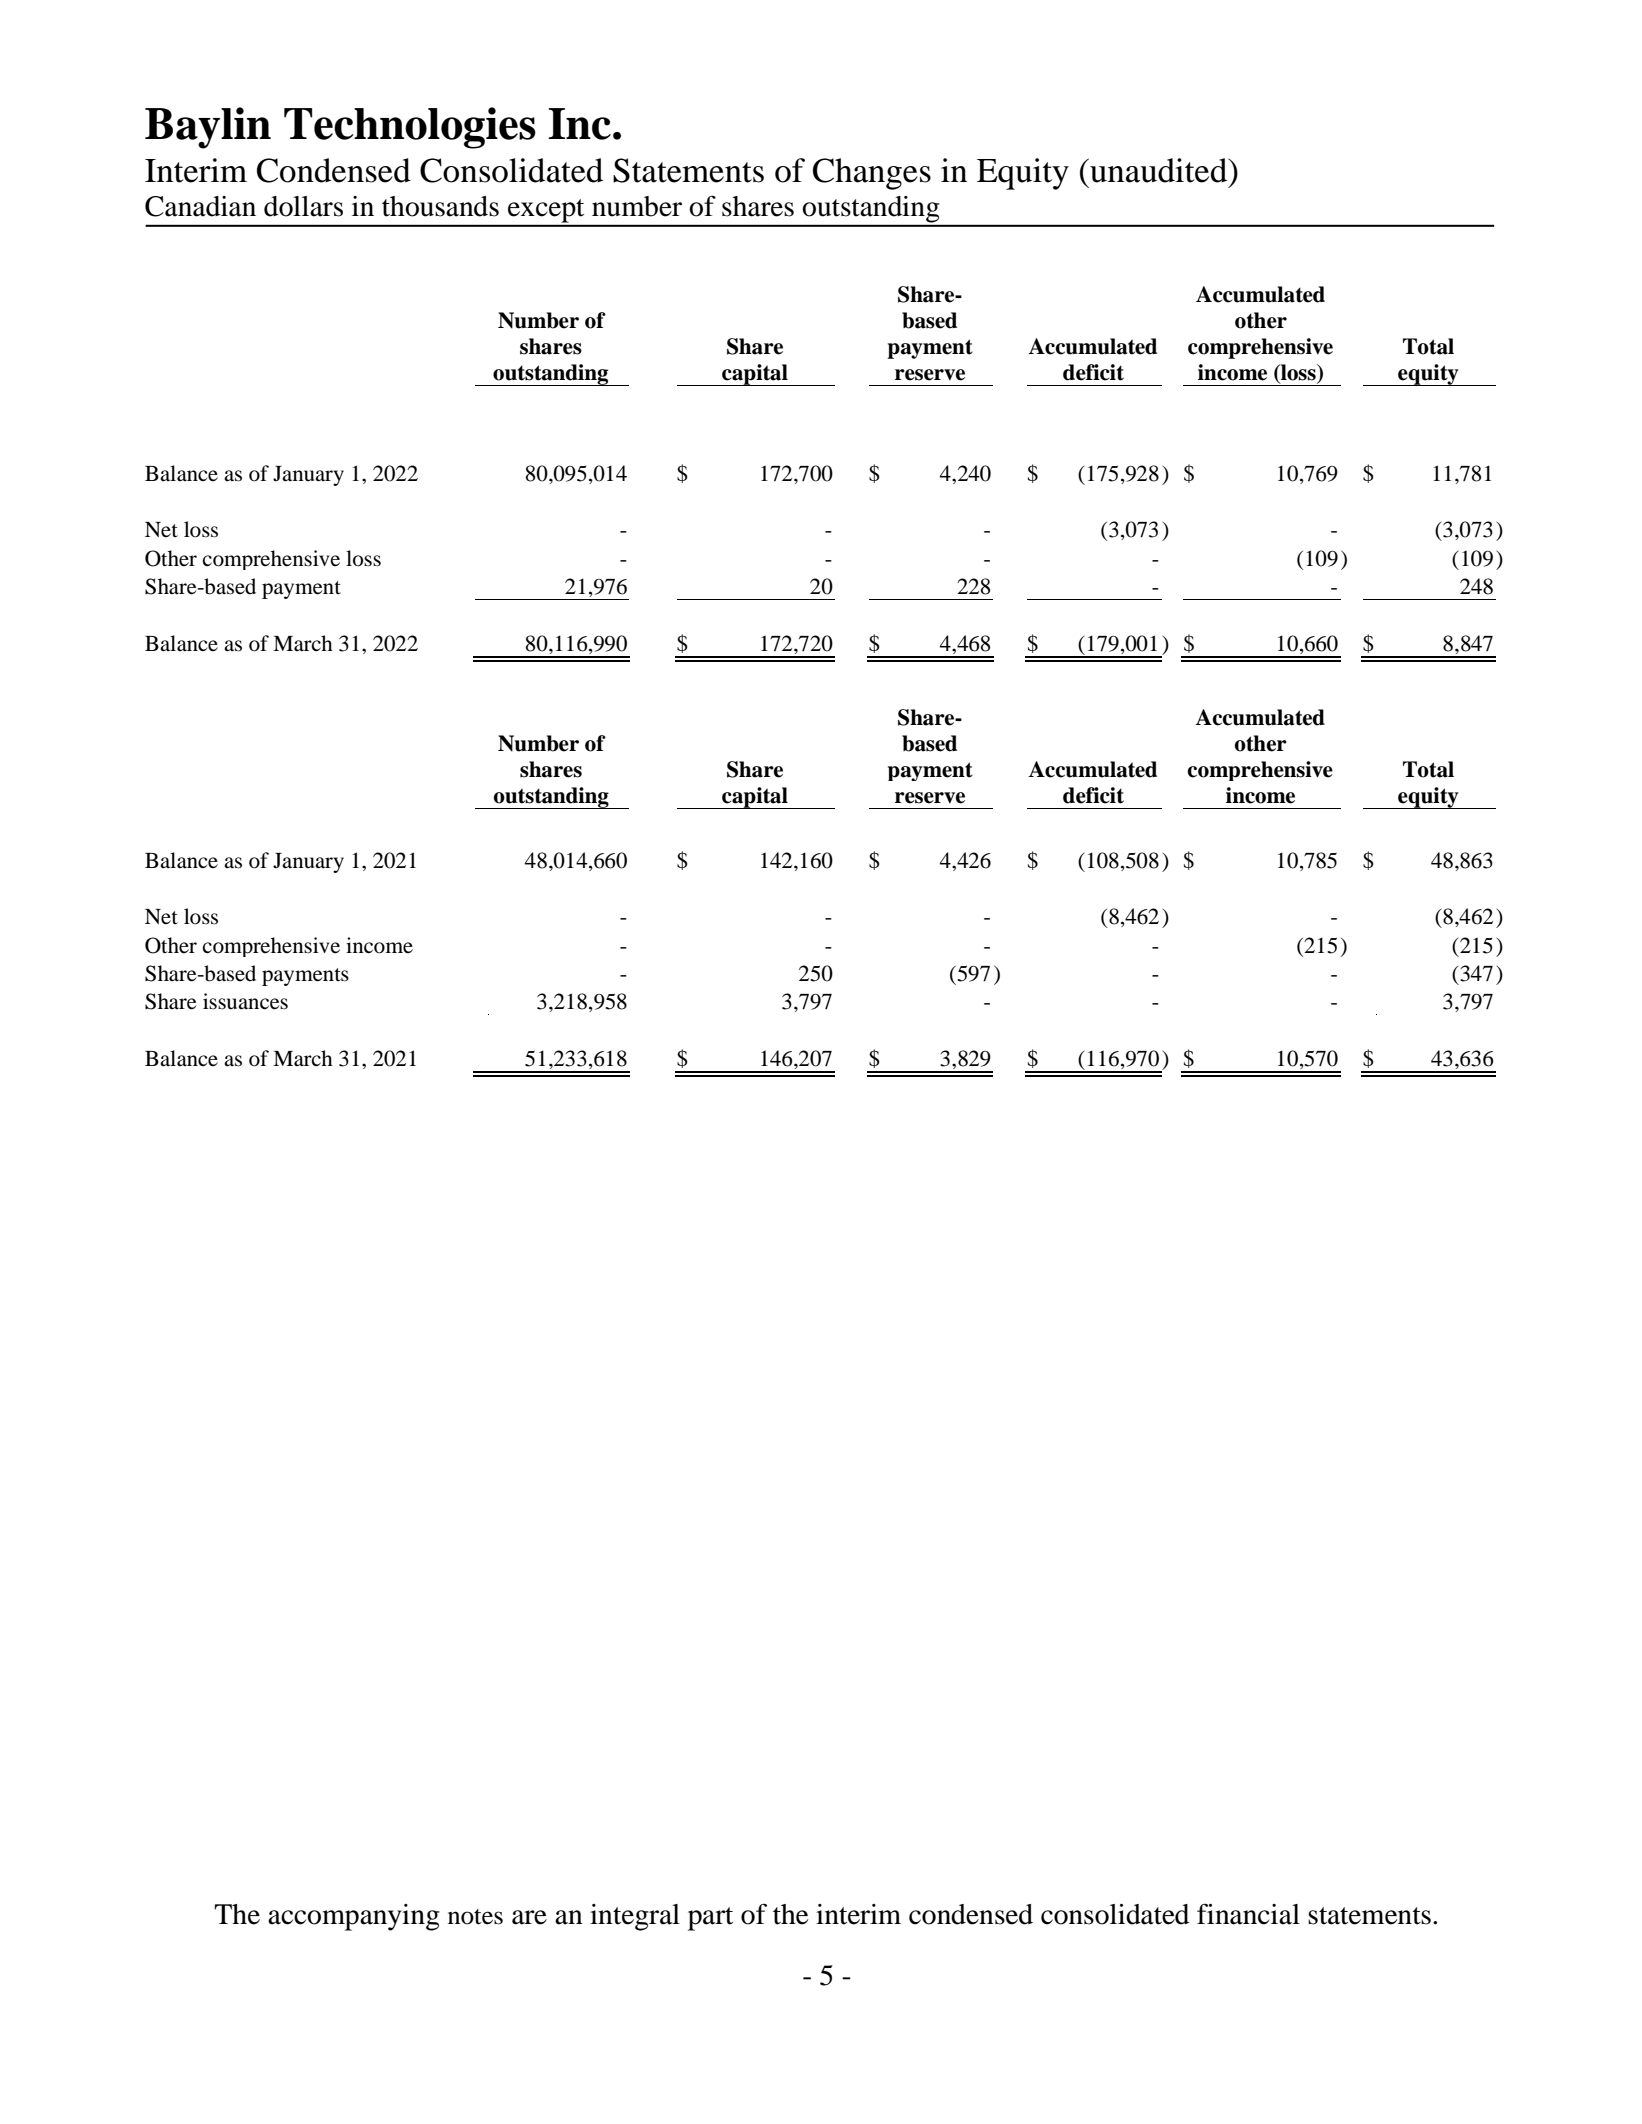  Describe the element at coordinates (475, 1917) in the image. I see `notes` at that location.
